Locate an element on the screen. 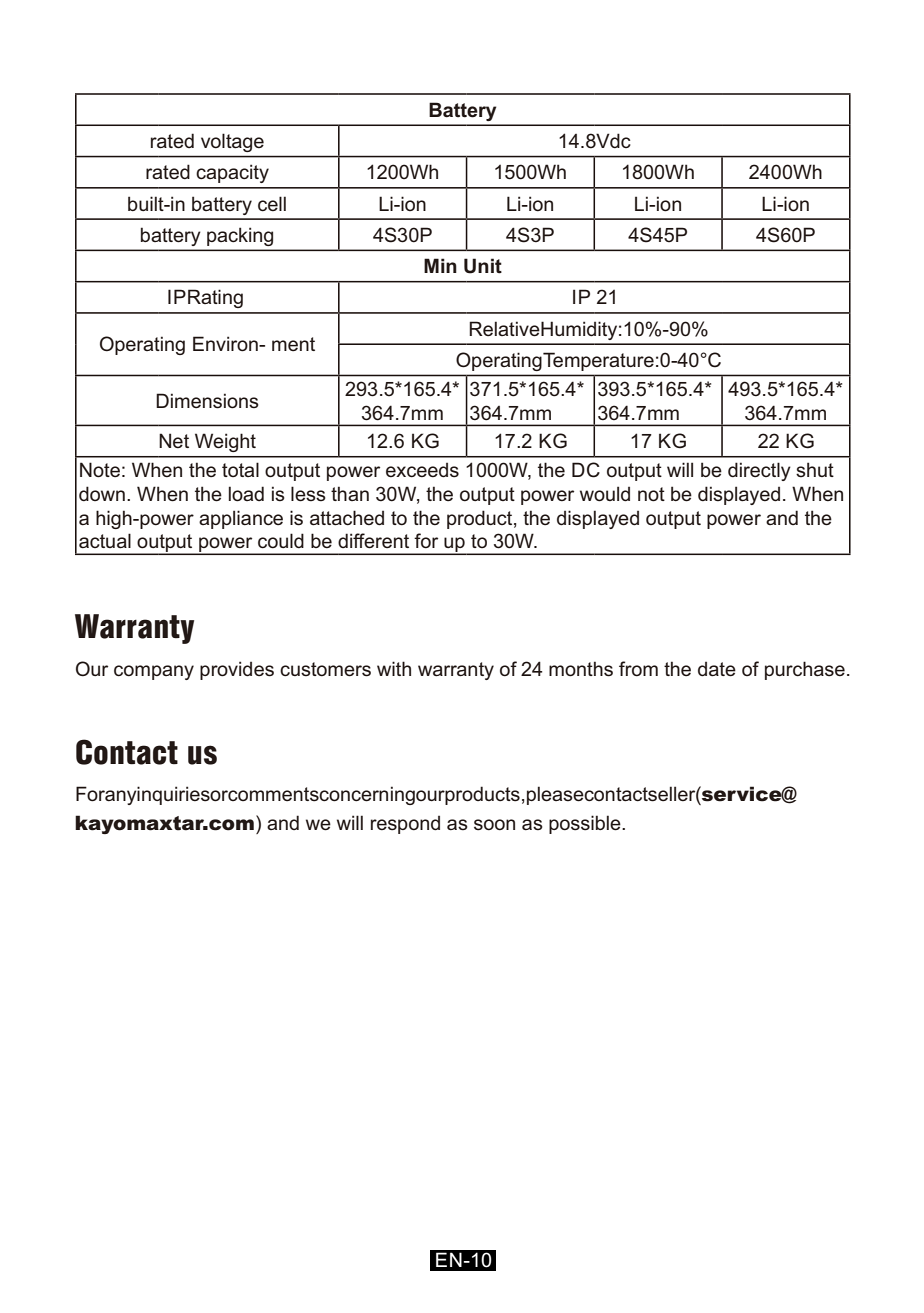 The width and height of the screenshot is (924, 1313). possible is located at coordinates (586, 824).
